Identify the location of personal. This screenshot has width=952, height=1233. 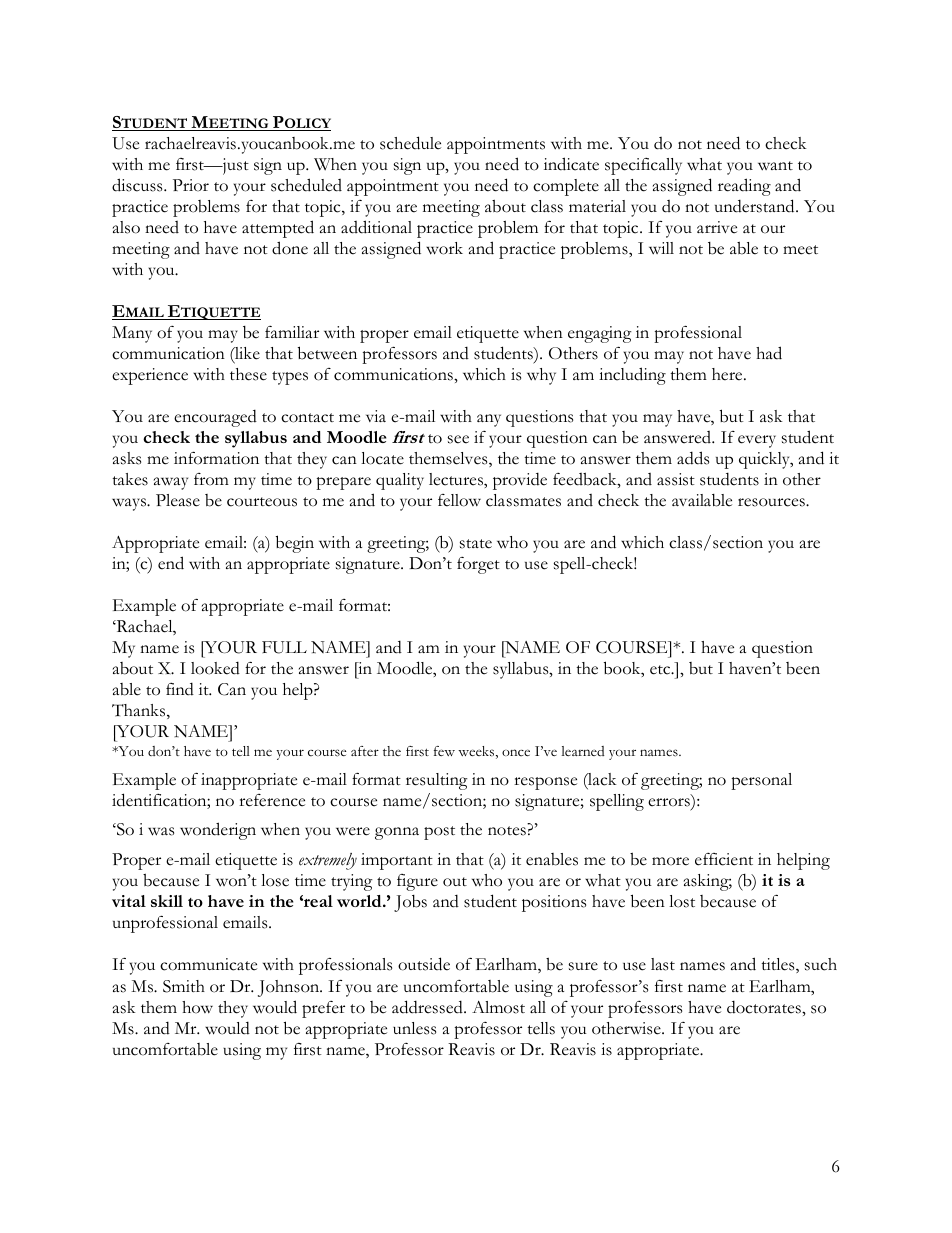
(761, 781).
